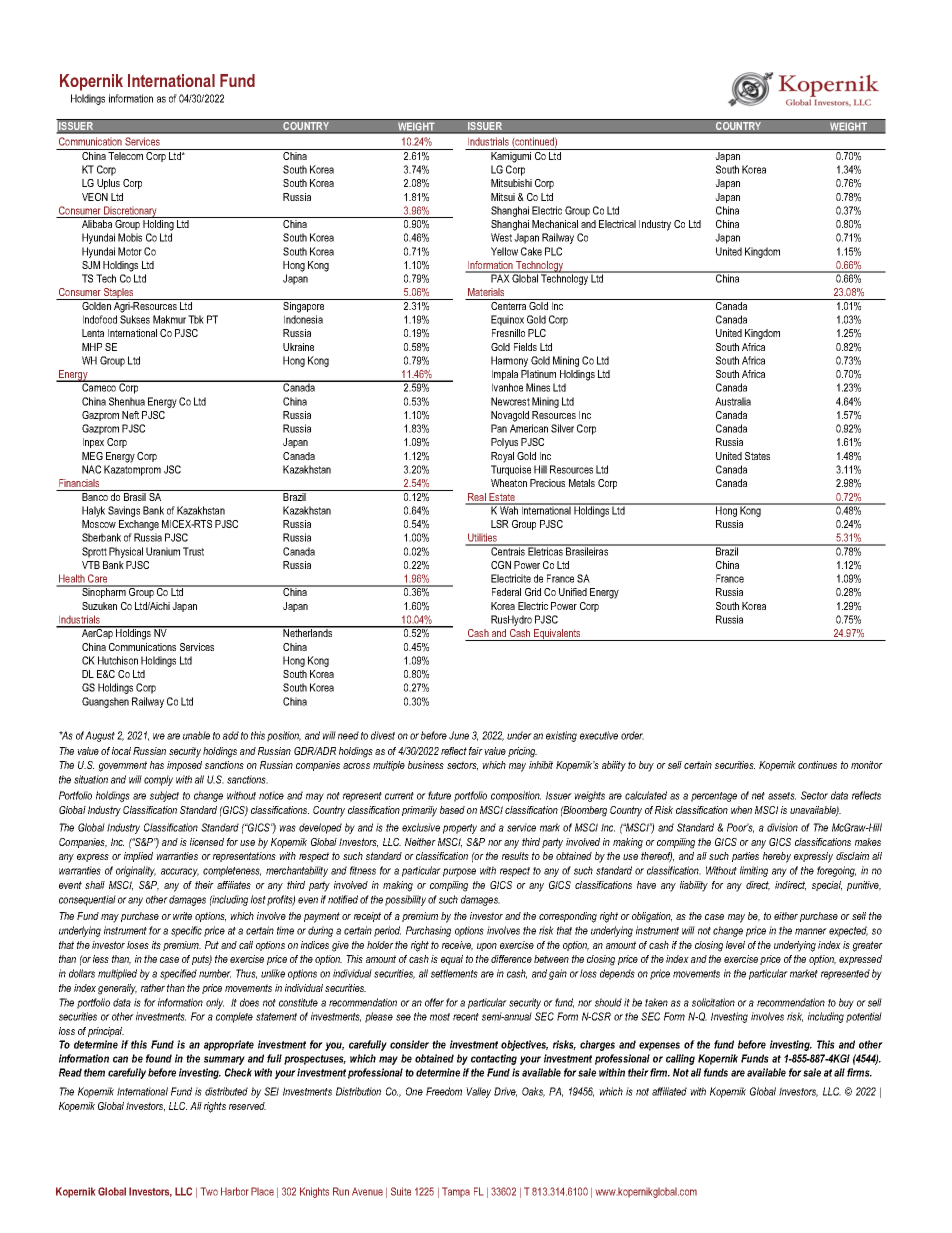  Describe the element at coordinates (817, 765) in the image. I see `continues` at that location.
